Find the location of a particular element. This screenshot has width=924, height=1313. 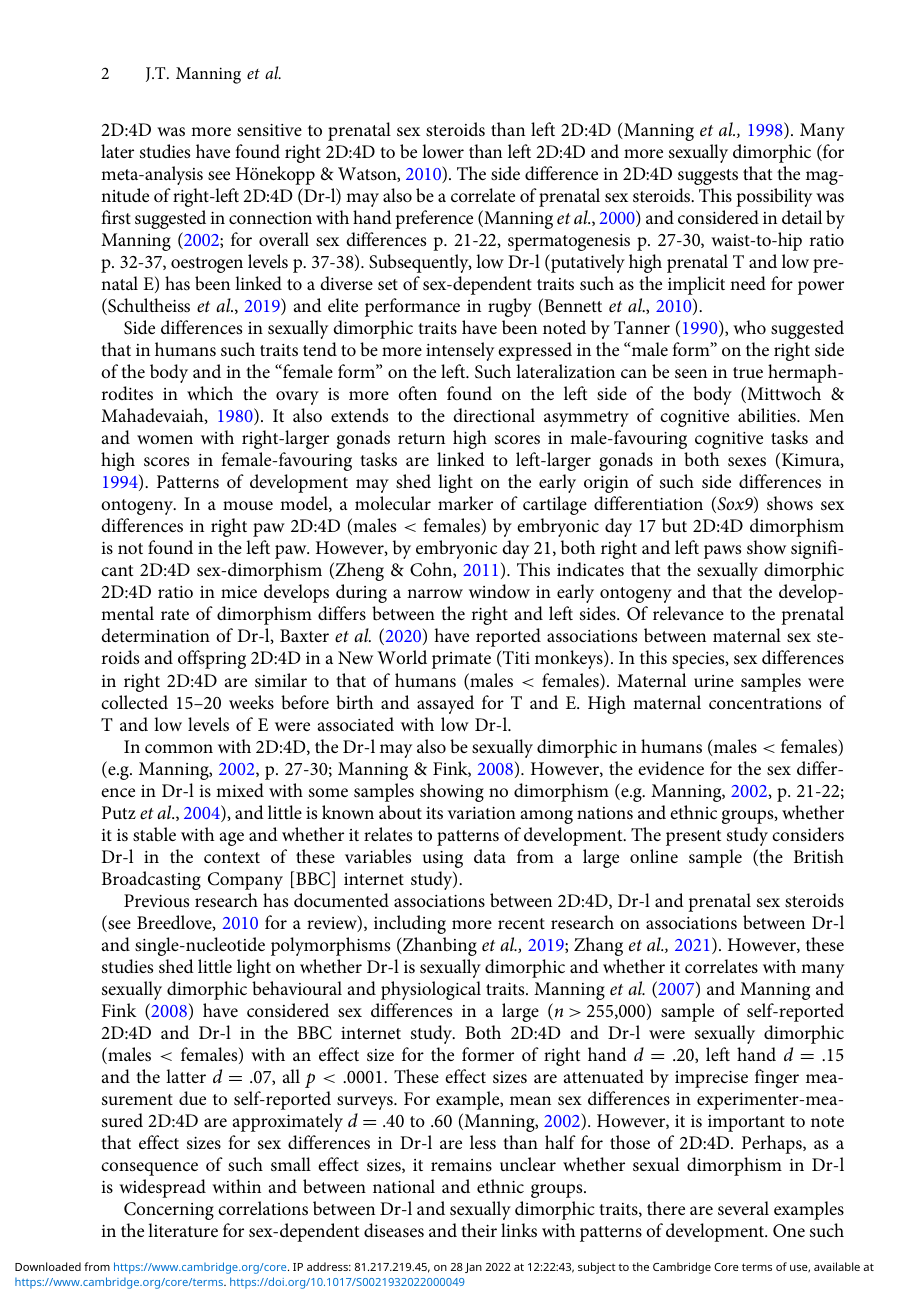

marker is located at coordinates (465, 503).
